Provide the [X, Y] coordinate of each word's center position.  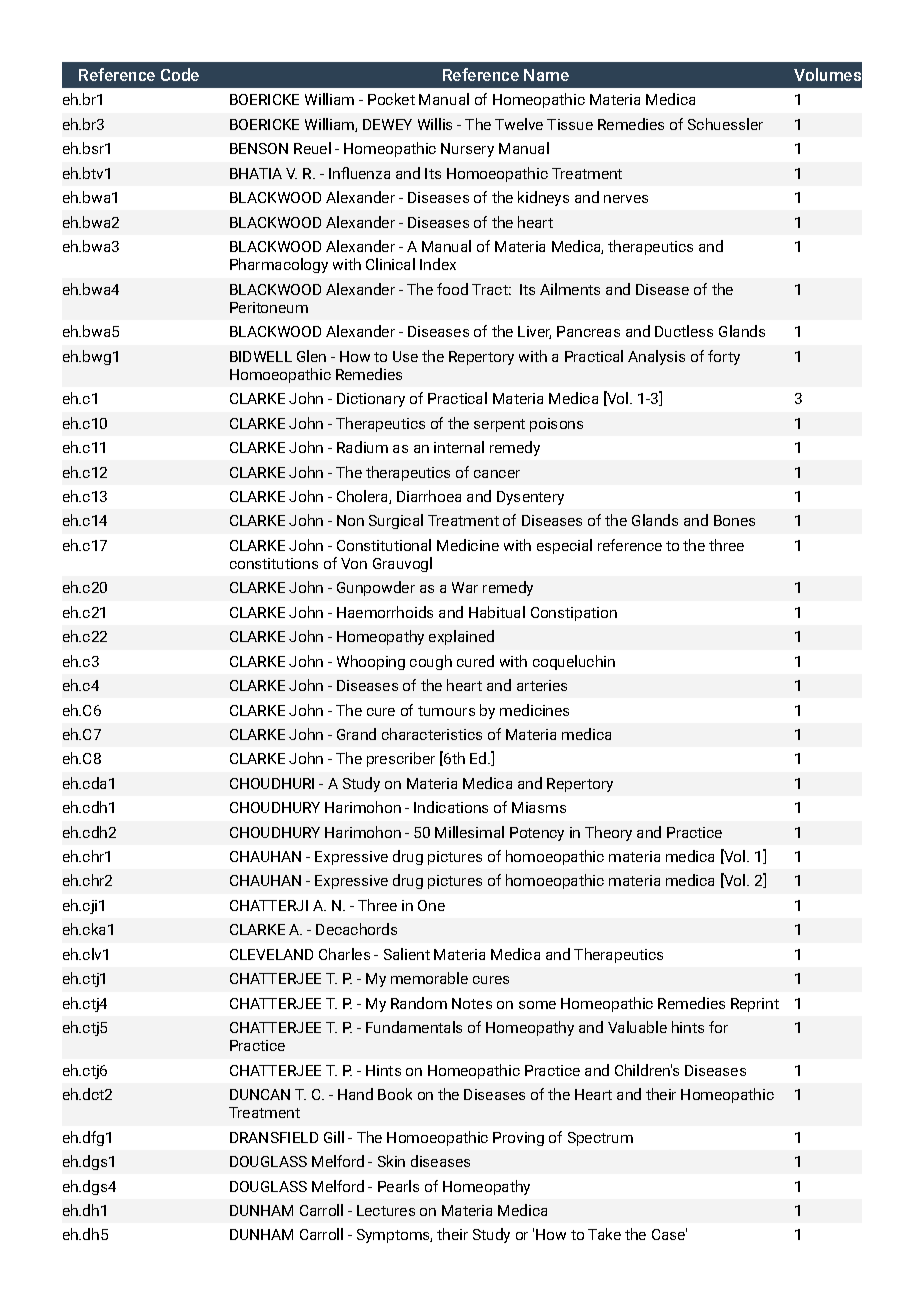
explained [461, 637]
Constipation [574, 614]
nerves [626, 199]
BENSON [259, 148]
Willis [435, 124]
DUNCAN [260, 1094]
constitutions [274, 563]
